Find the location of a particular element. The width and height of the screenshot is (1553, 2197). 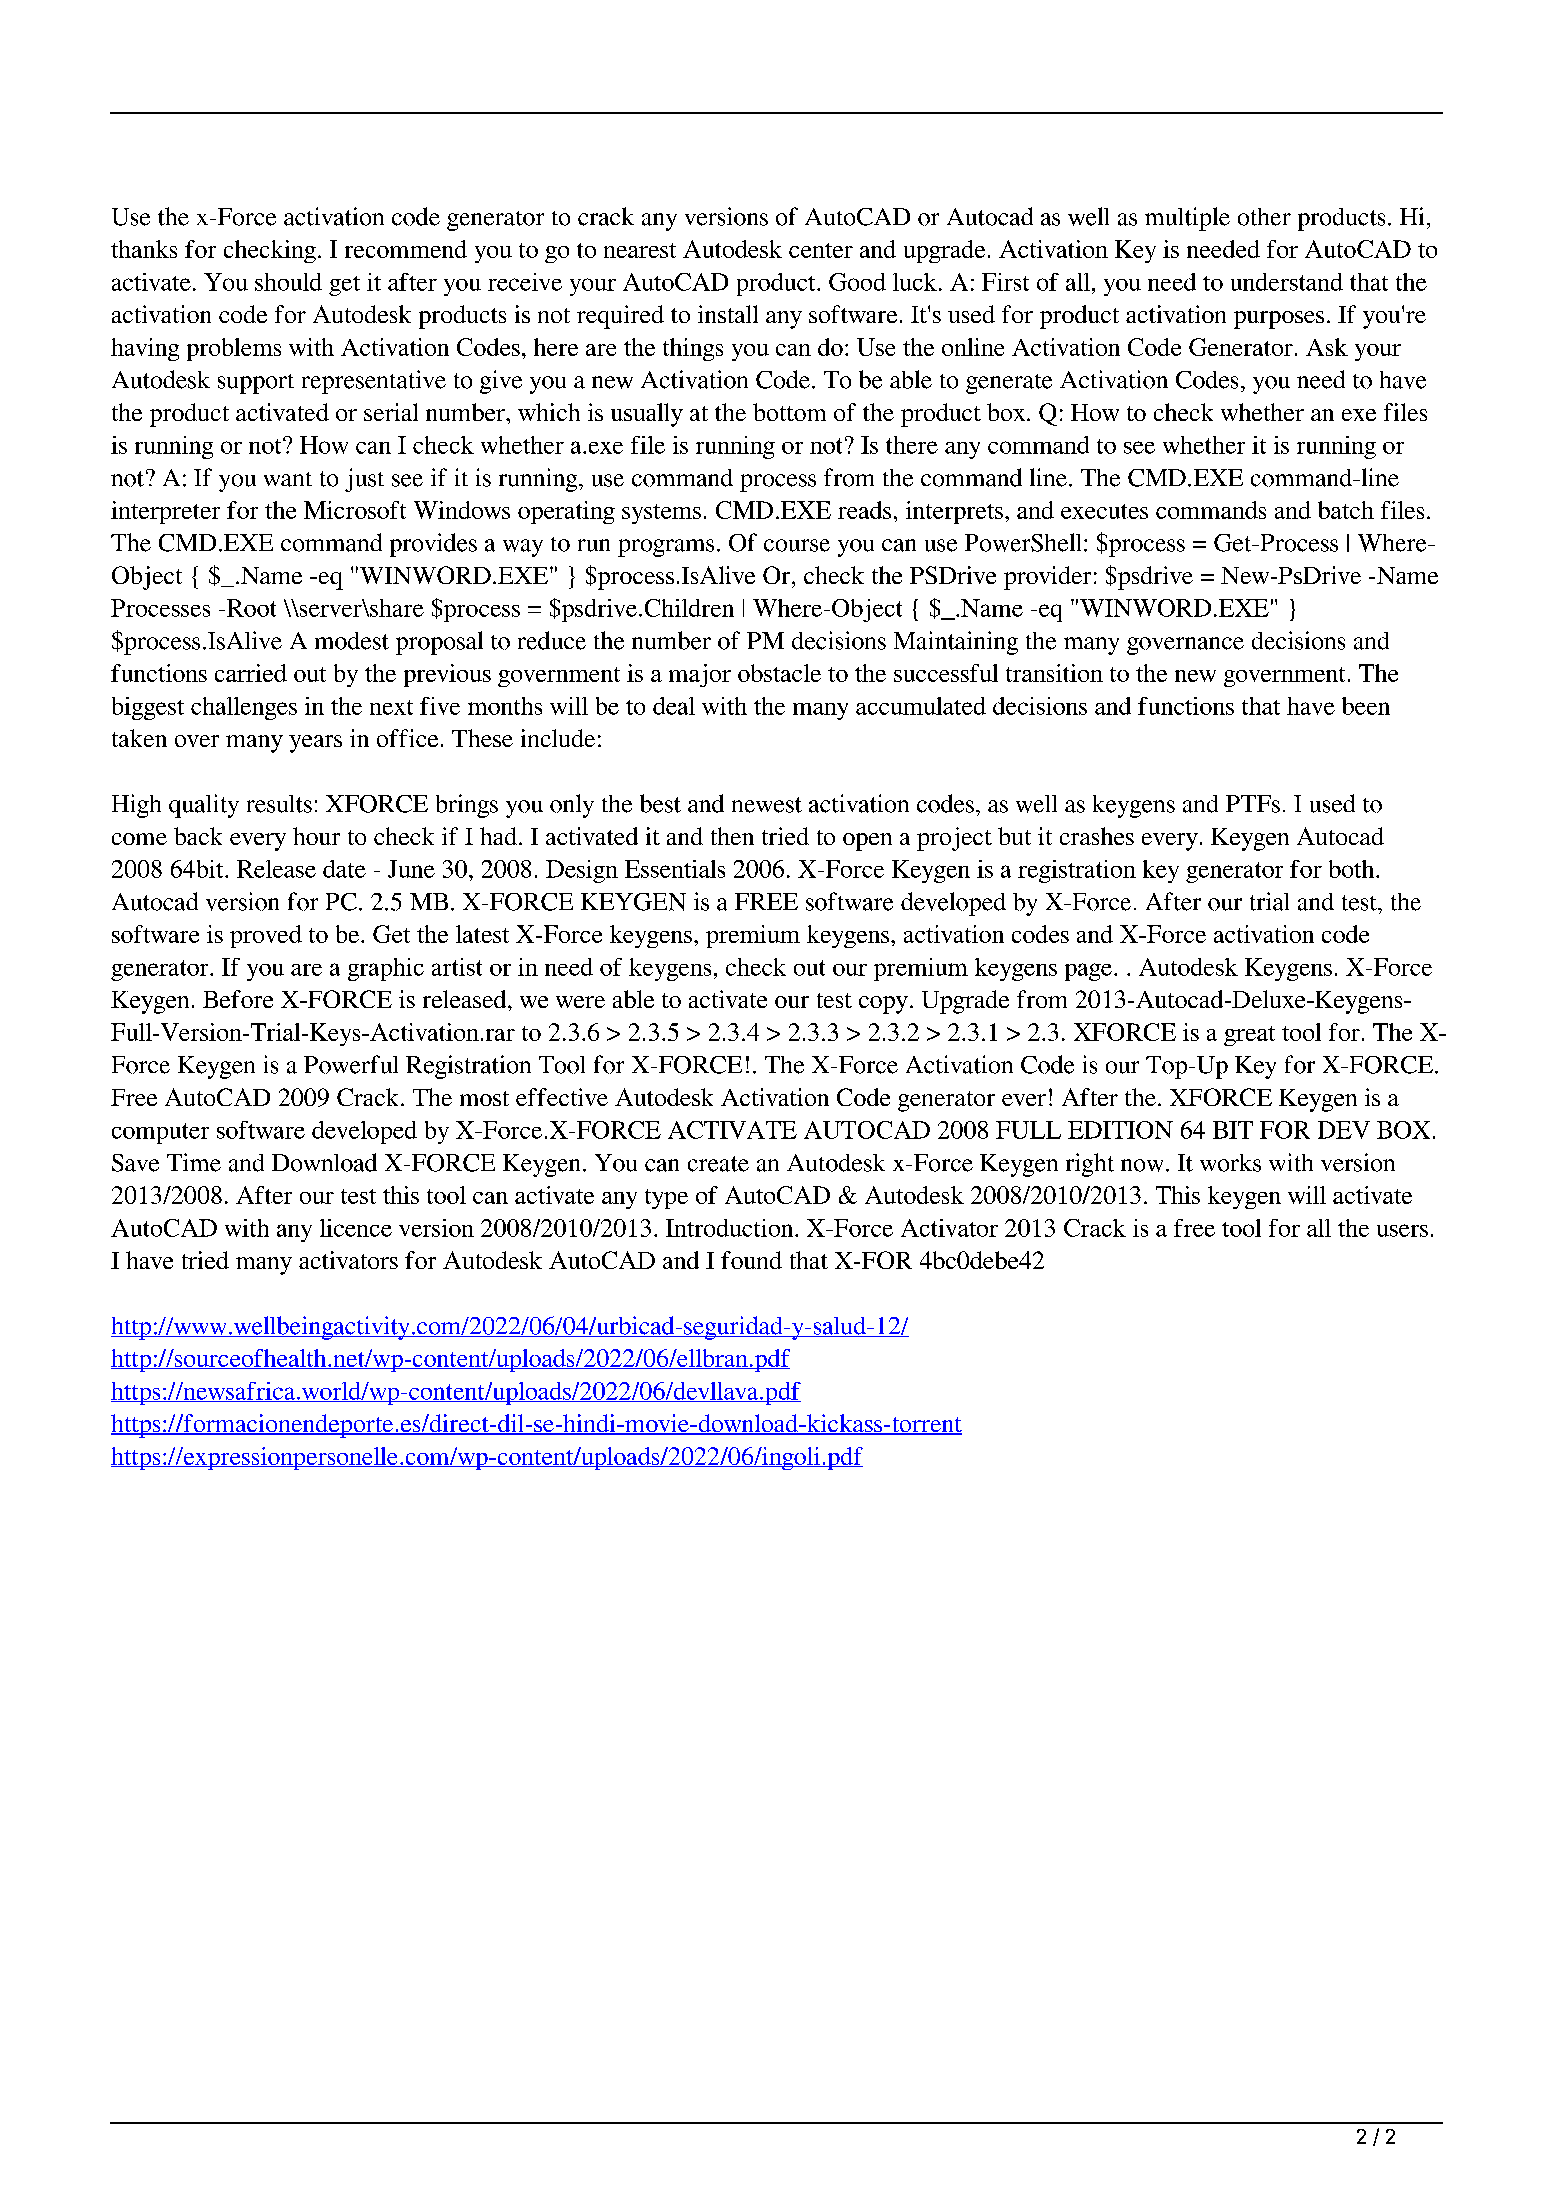

users is located at coordinates (1402, 1230).
